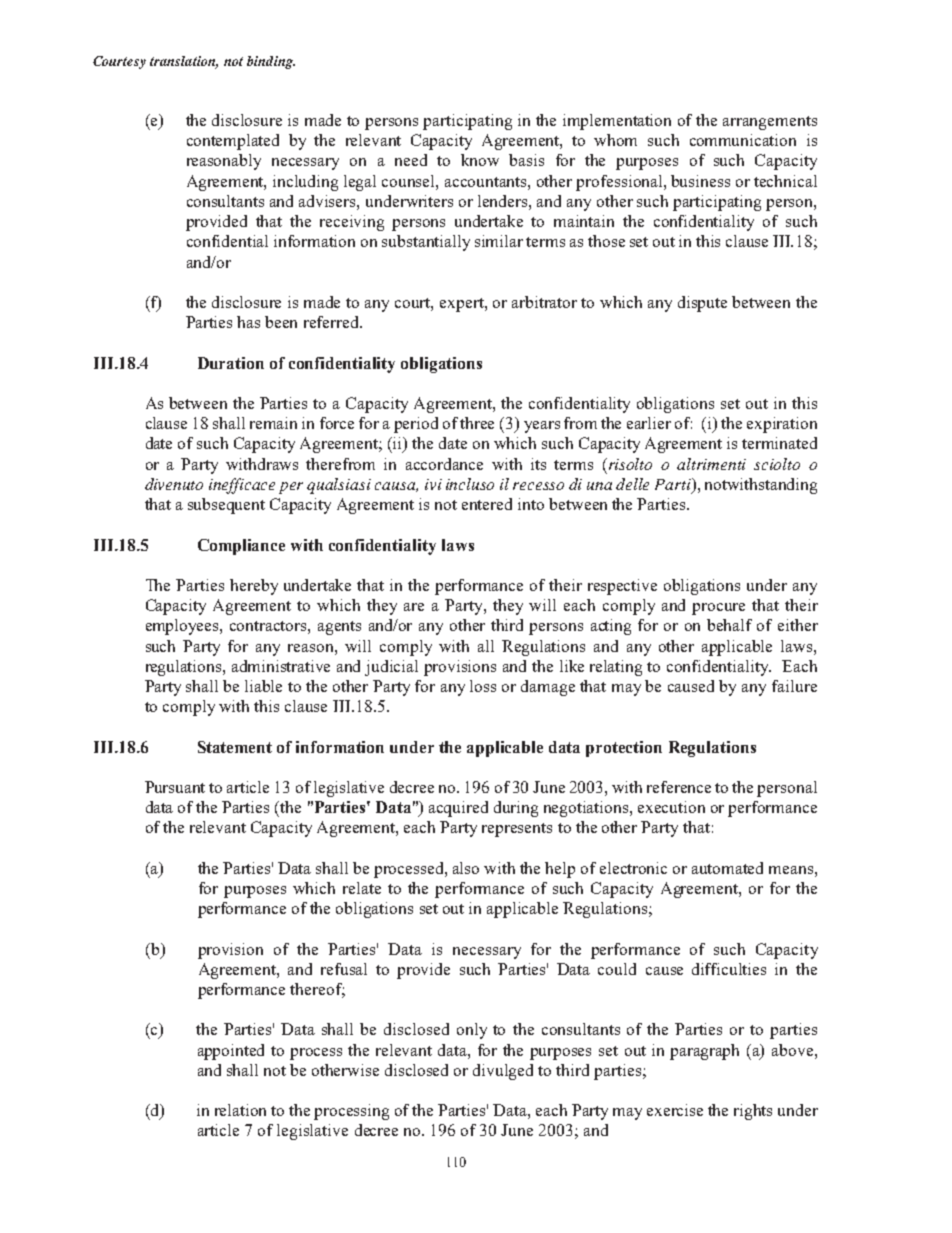 The width and height of the screenshot is (952, 1233). I want to click on acquired, so click(458, 809).
